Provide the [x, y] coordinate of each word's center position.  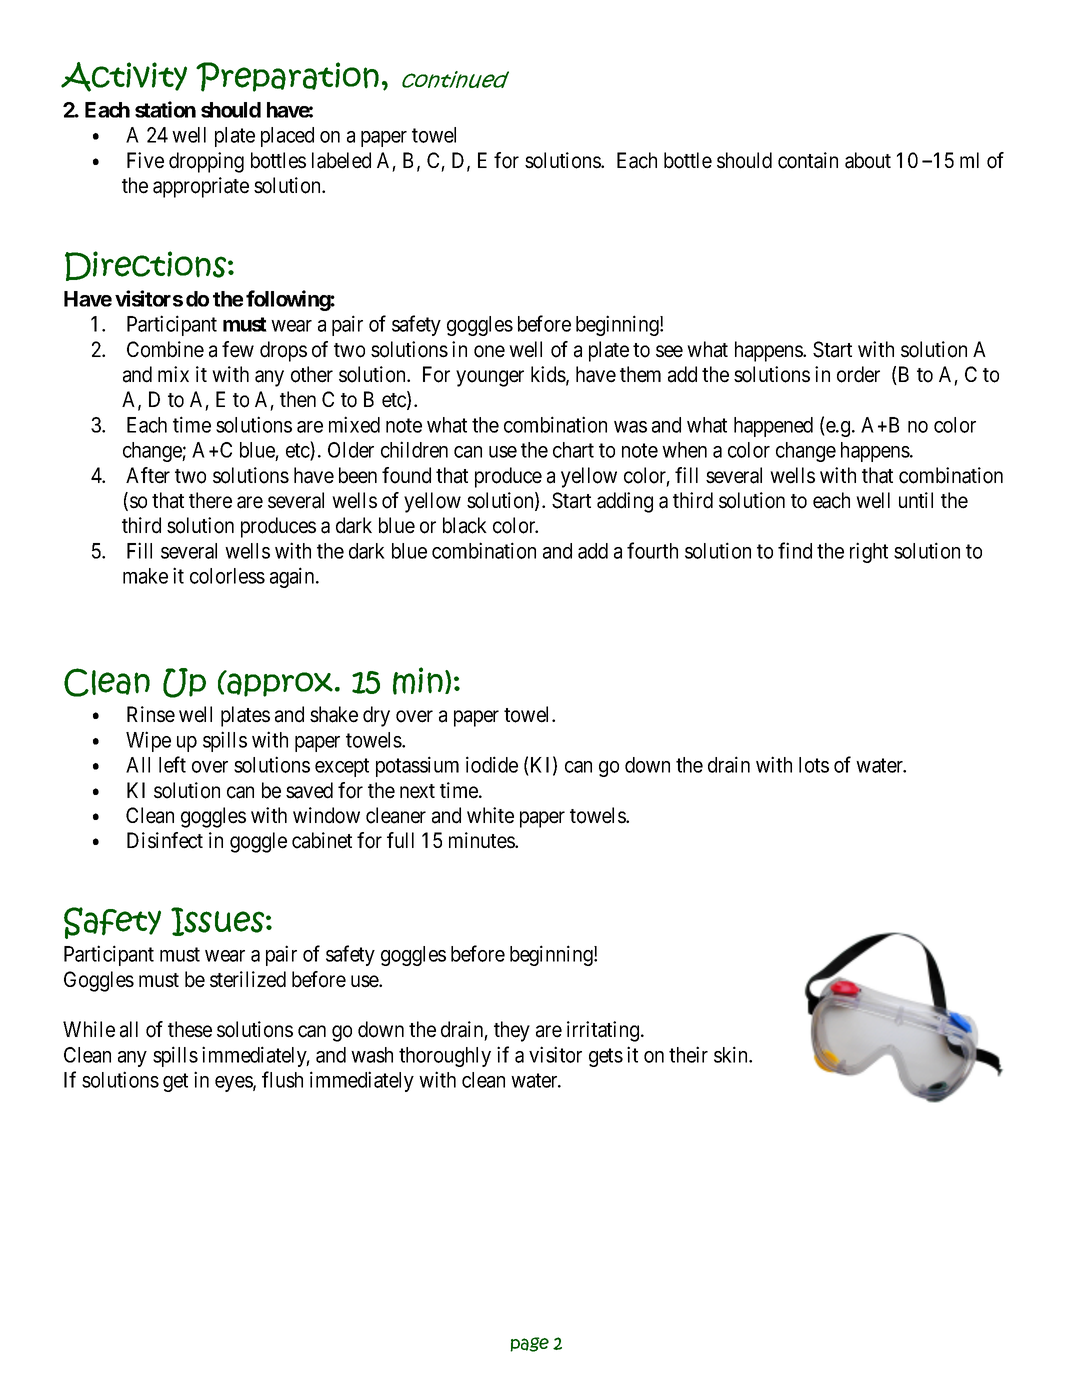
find [795, 550]
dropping [206, 162]
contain [808, 160]
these [190, 1029]
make [145, 576]
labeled [341, 160]
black [465, 525]
